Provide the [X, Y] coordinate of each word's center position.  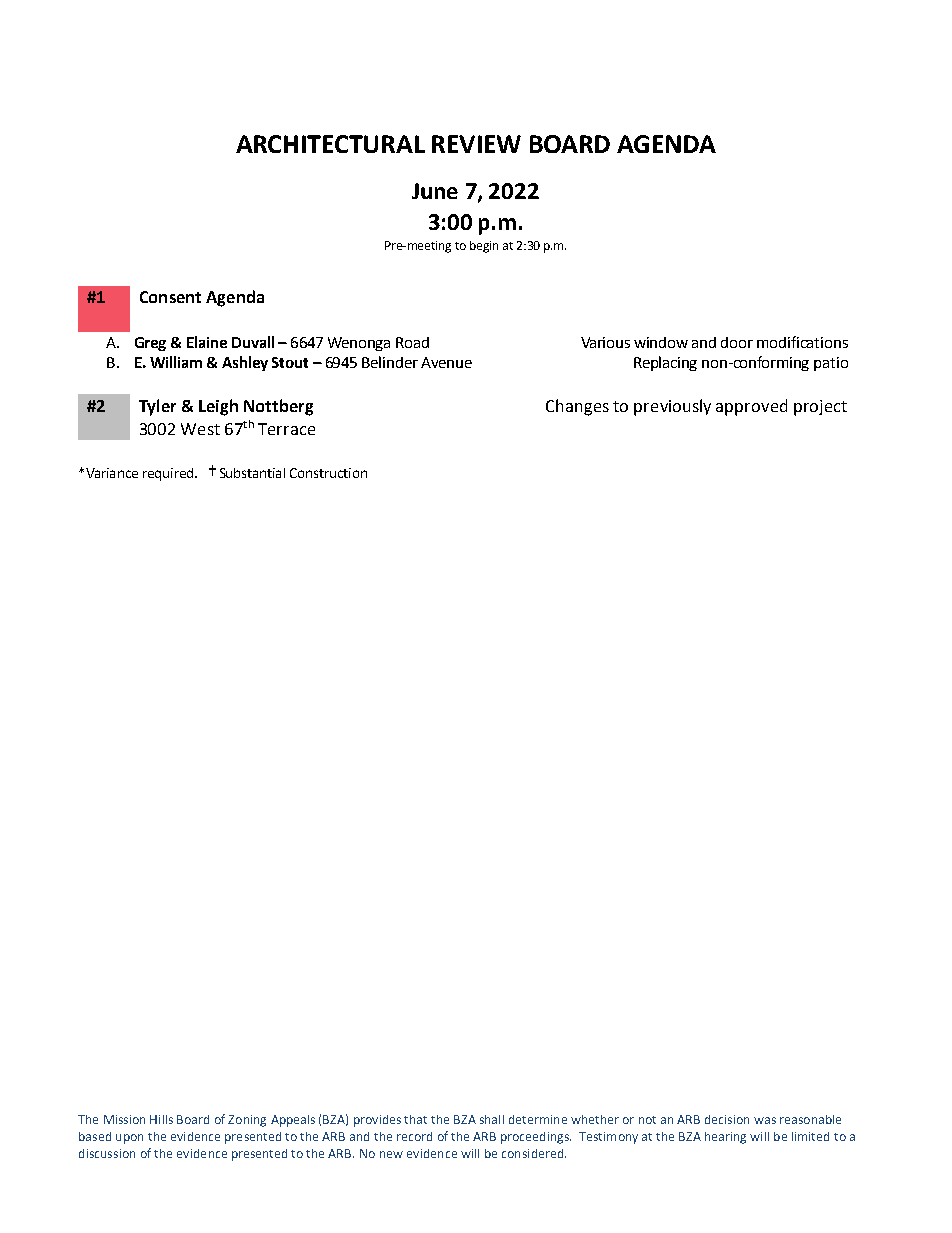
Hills [161, 1119]
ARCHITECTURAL [330, 144]
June [435, 191]
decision [727, 1119]
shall [492, 1119]
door [737, 342]
